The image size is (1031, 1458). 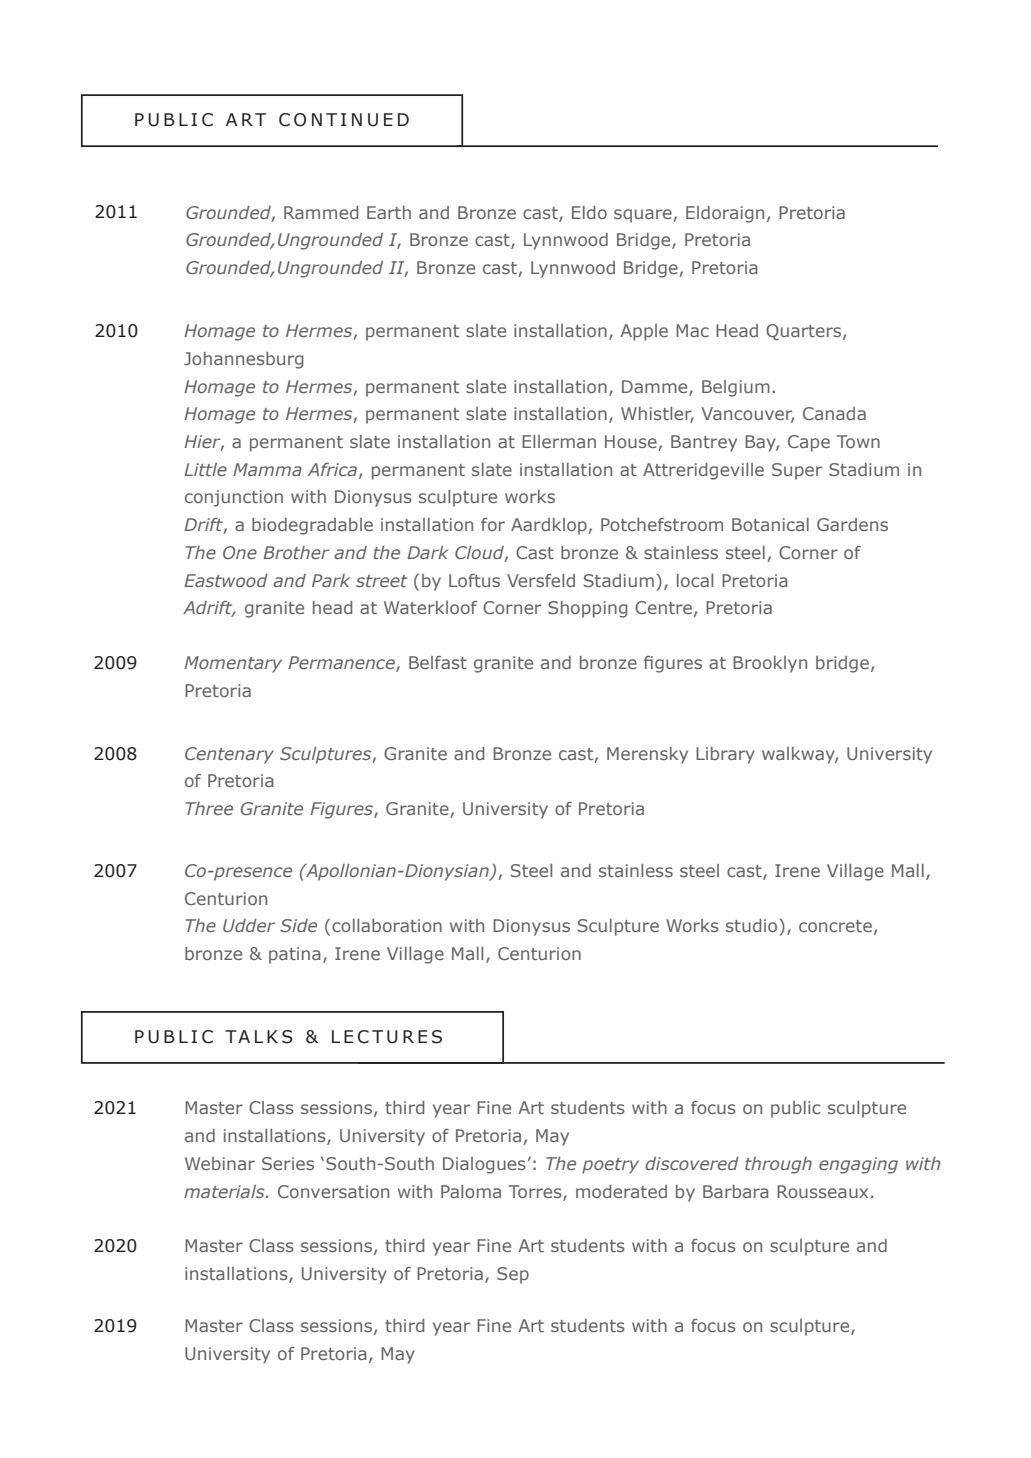 What do you see at coordinates (770, 664) in the screenshot?
I see `Brooklyn` at bounding box center [770, 664].
